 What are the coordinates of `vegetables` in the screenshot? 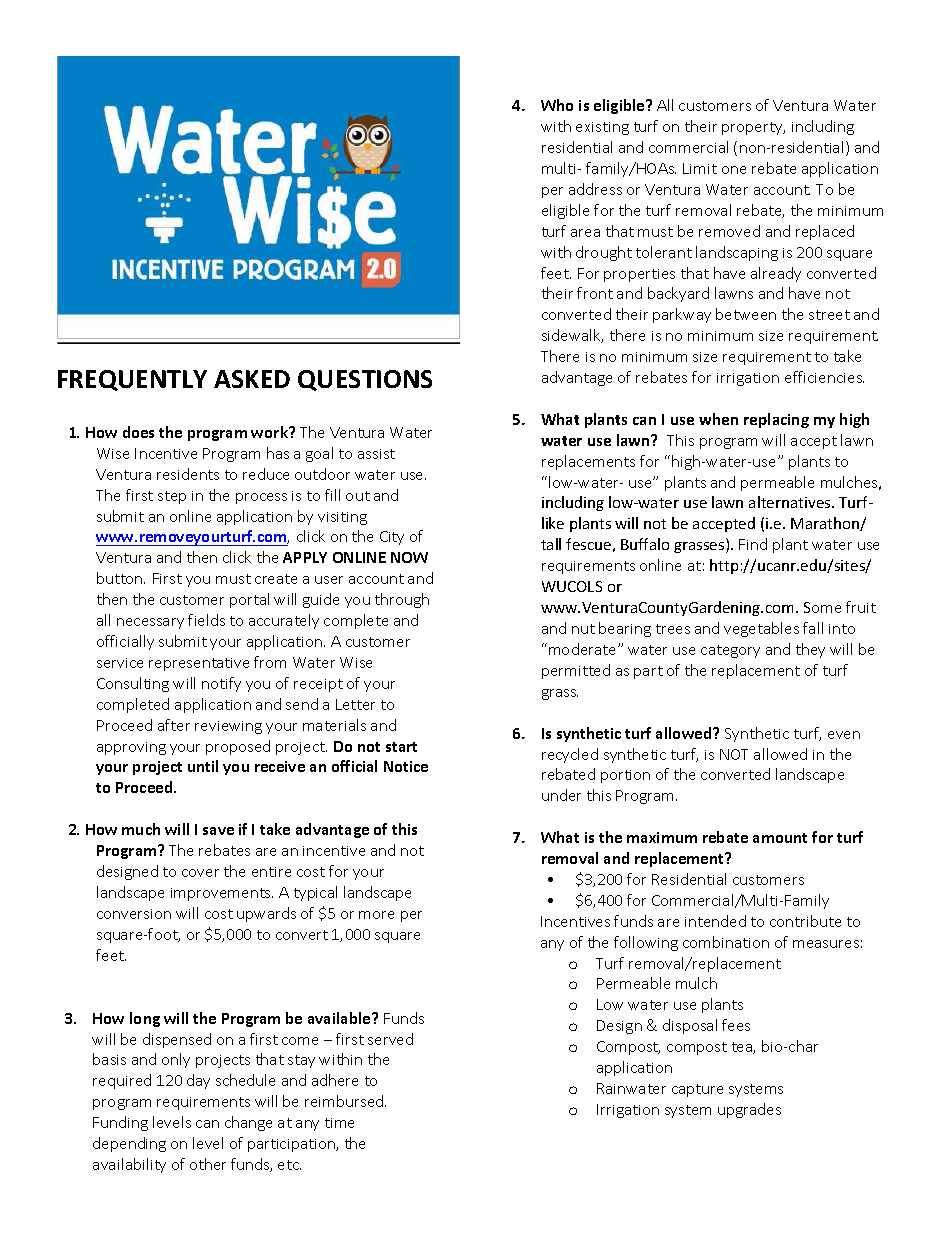 It's located at (761, 629).
